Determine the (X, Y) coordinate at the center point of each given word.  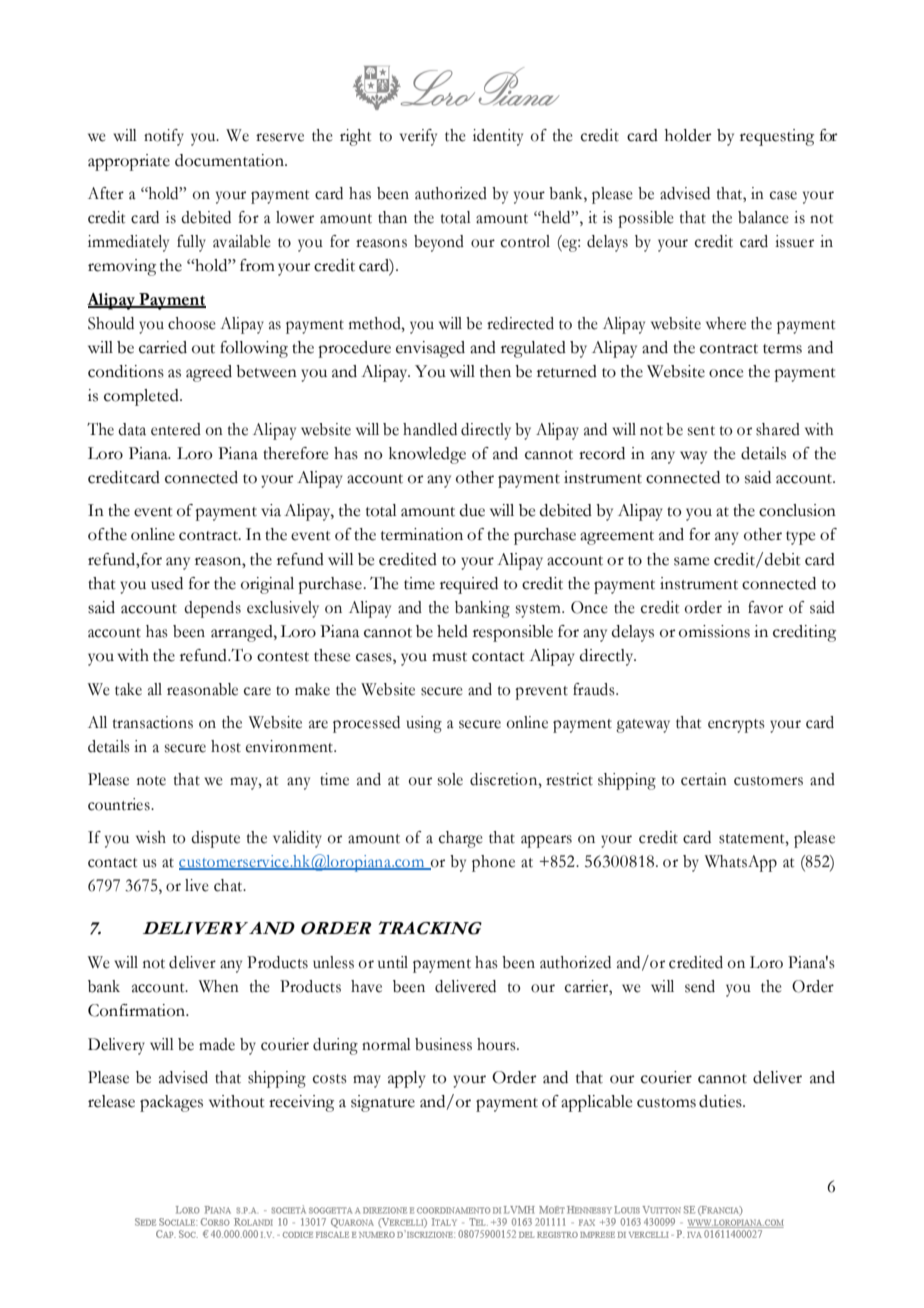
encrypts (736, 726)
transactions (153, 722)
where (726, 323)
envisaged (430, 349)
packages (171, 1103)
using (424, 724)
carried (163, 347)
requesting (777, 137)
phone (493, 863)
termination (422, 534)
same (691, 561)
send (700, 986)
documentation (230, 160)
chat (229, 885)
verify (418, 137)
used (167, 583)
